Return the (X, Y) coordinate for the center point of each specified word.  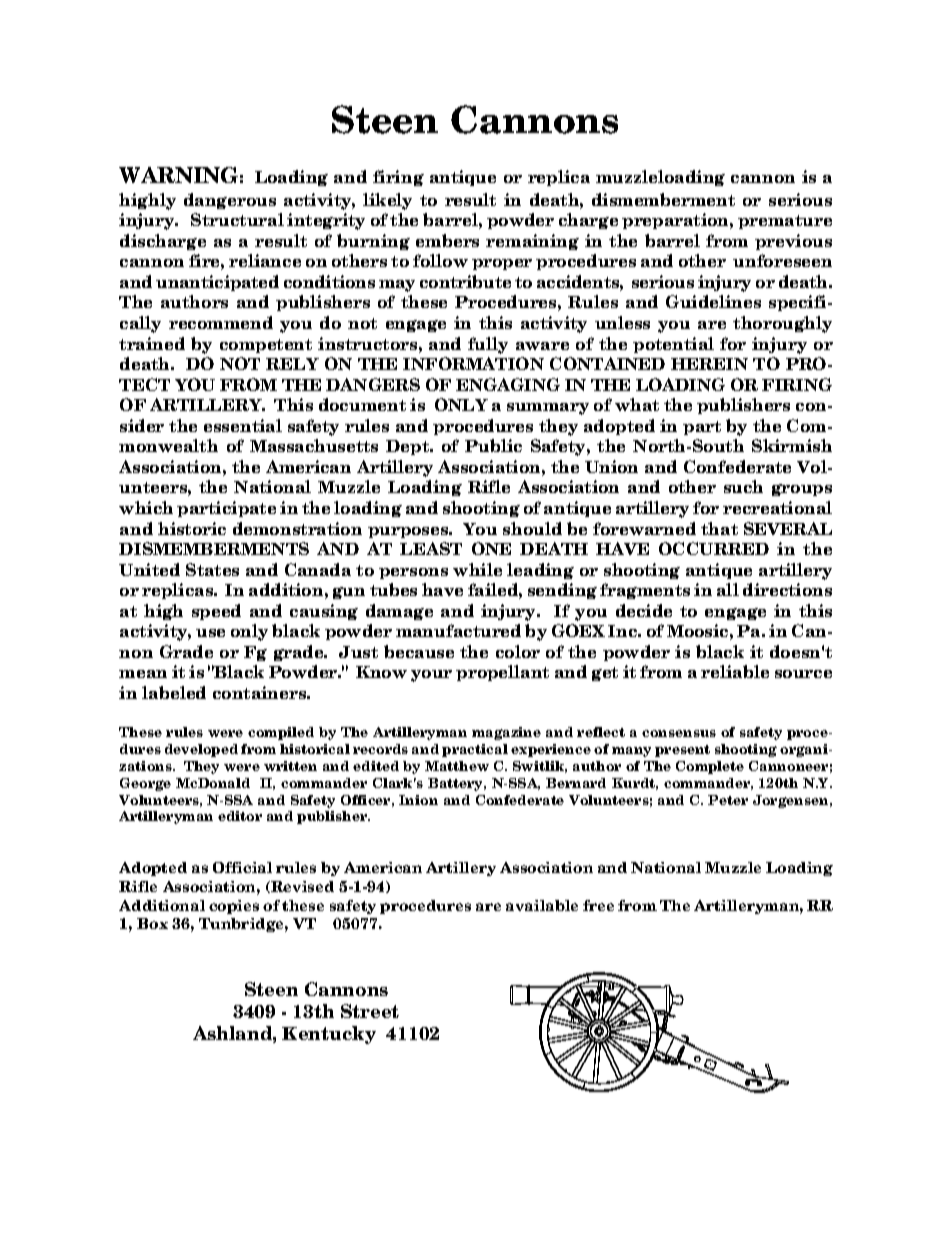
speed (216, 612)
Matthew (457, 766)
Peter (728, 800)
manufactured (458, 630)
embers (447, 240)
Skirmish (792, 445)
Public (493, 445)
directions (787, 589)
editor (240, 816)
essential (243, 425)
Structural (237, 219)
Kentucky (329, 1035)
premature (785, 222)
